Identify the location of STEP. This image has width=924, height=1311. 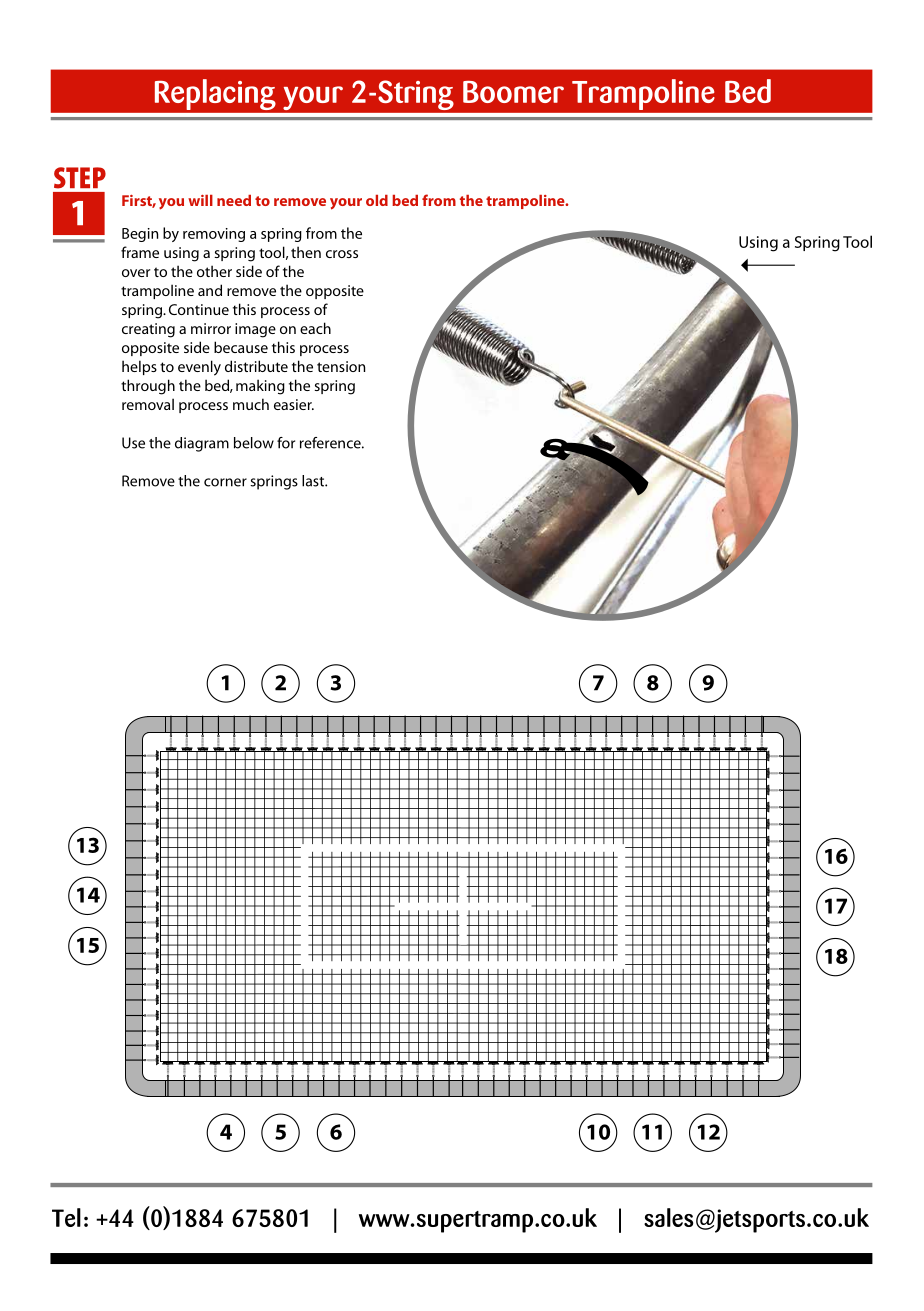
(80, 178).
